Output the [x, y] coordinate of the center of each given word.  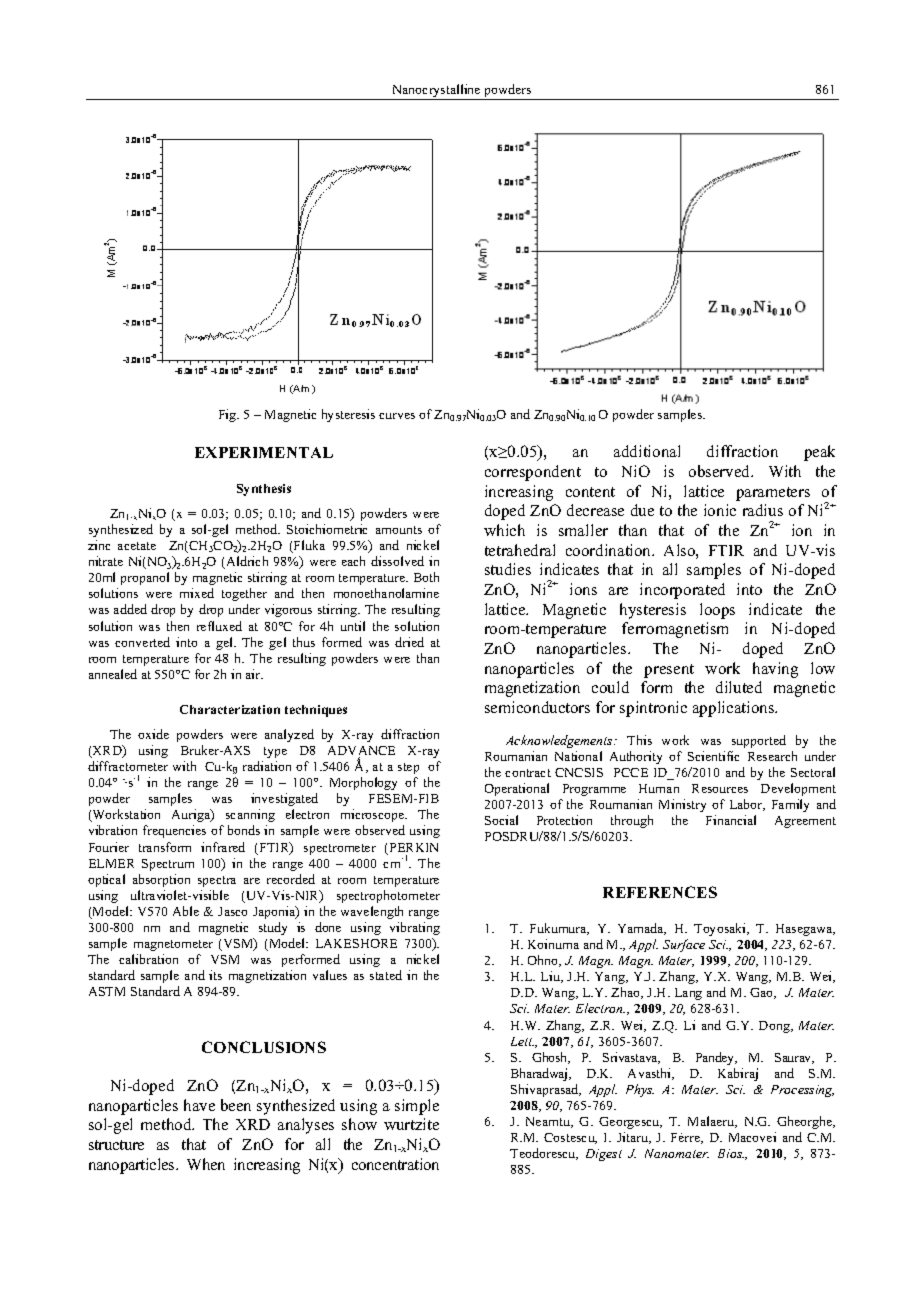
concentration [395, 1164]
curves [397, 416]
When [206, 1164]
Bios [731, 1153]
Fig [229, 415]
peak [819, 453]
